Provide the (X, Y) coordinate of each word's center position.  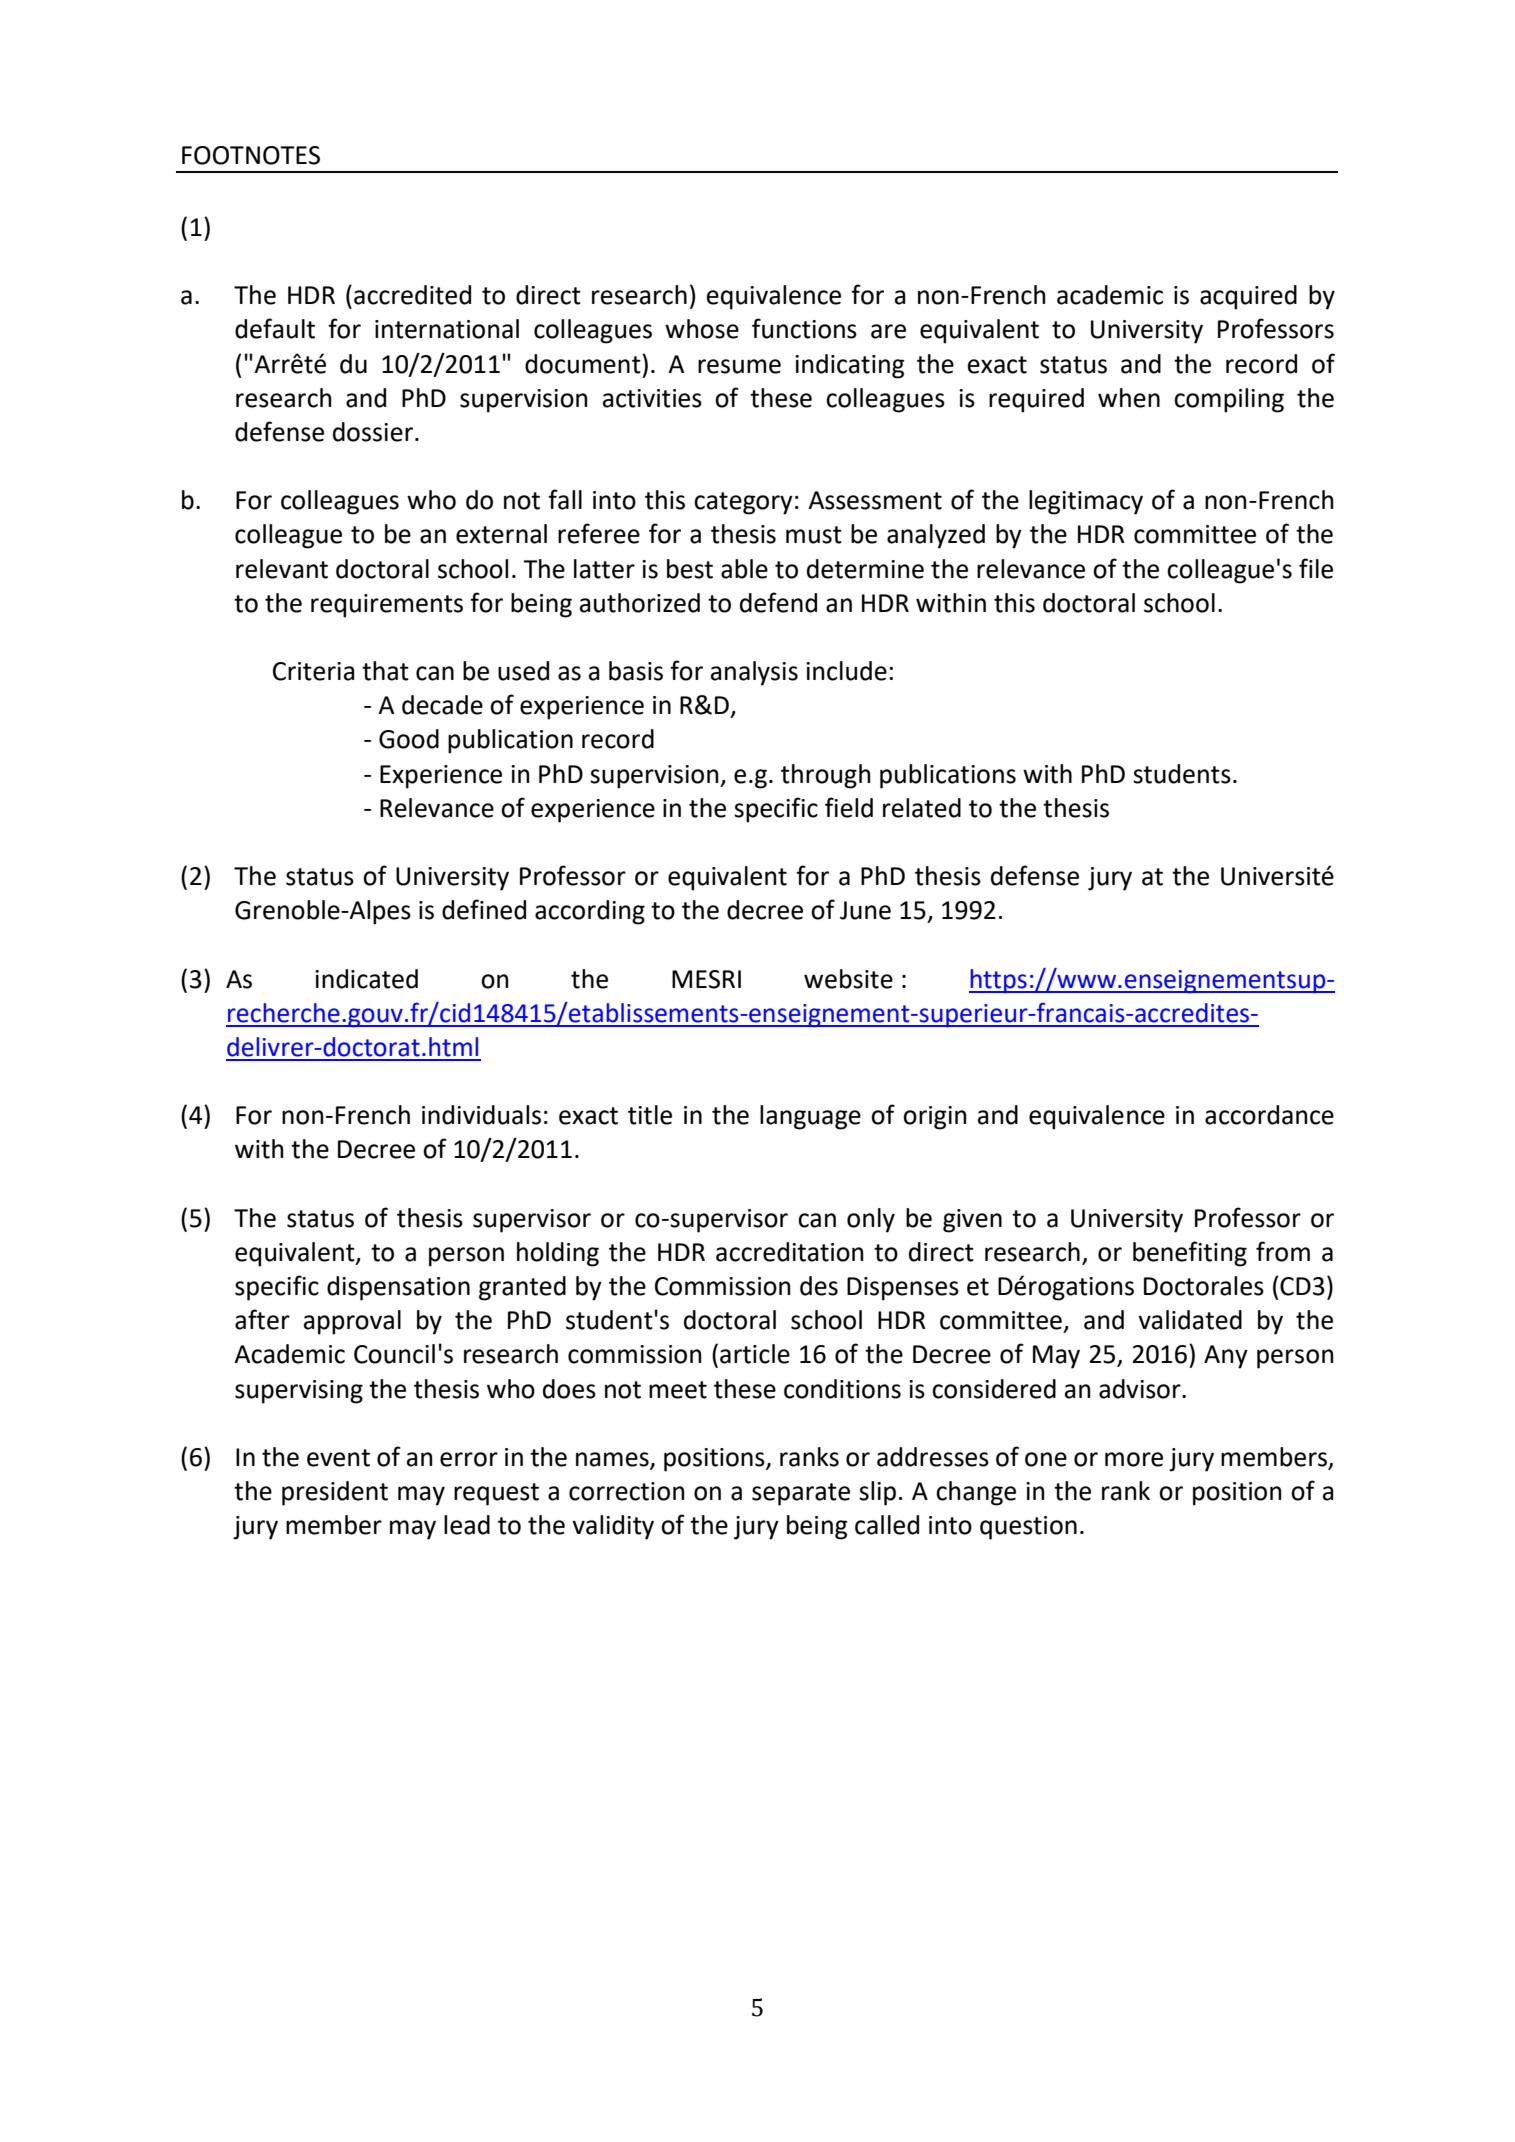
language (810, 1117)
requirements (387, 606)
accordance (1269, 1115)
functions (804, 328)
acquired (1248, 297)
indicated (366, 979)
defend (778, 602)
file (1316, 568)
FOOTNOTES (251, 155)
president (335, 1493)
